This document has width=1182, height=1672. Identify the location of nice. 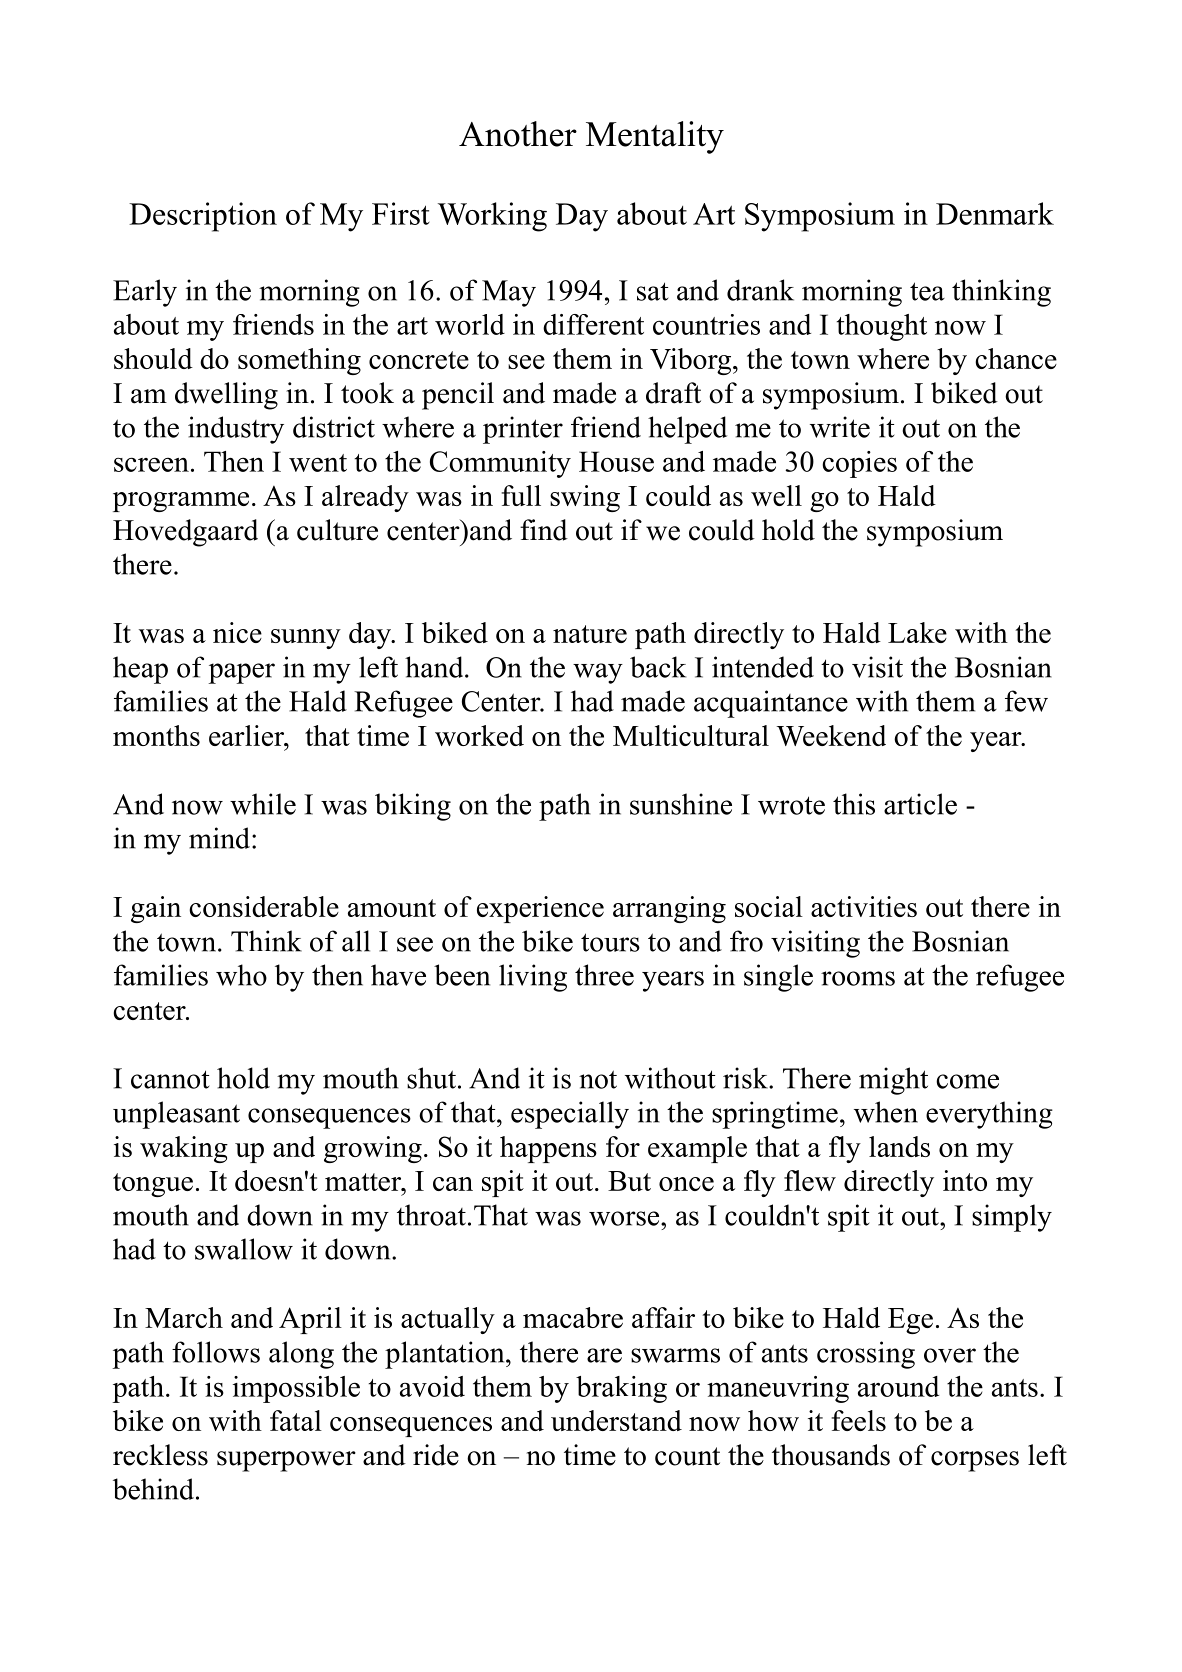
(237, 632).
